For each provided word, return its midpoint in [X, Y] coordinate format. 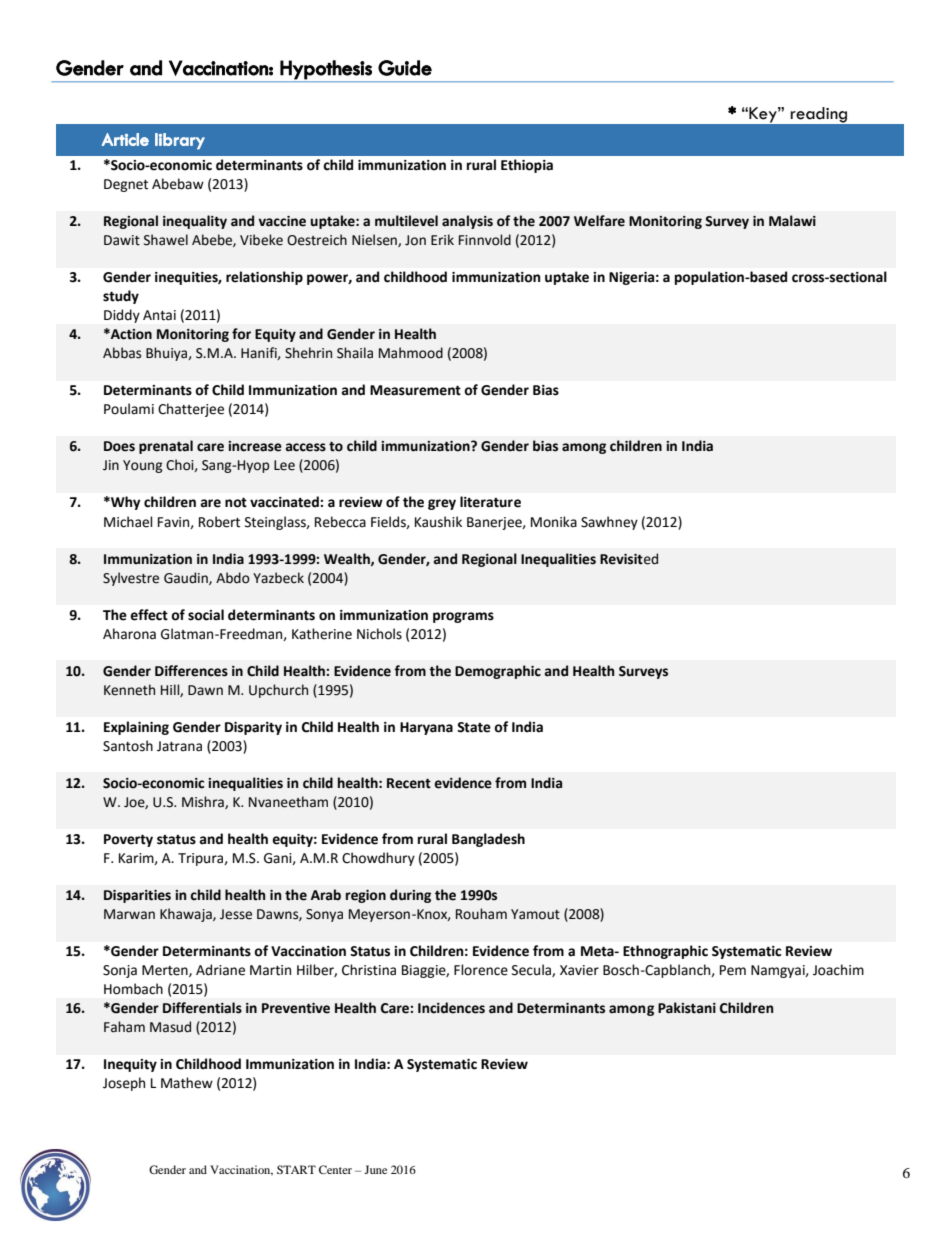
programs [463, 617]
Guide [405, 68]
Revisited [629, 559]
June [375, 1169]
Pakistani [687, 1008]
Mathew [187, 1083]
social [206, 615]
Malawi [792, 221]
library [180, 141]
